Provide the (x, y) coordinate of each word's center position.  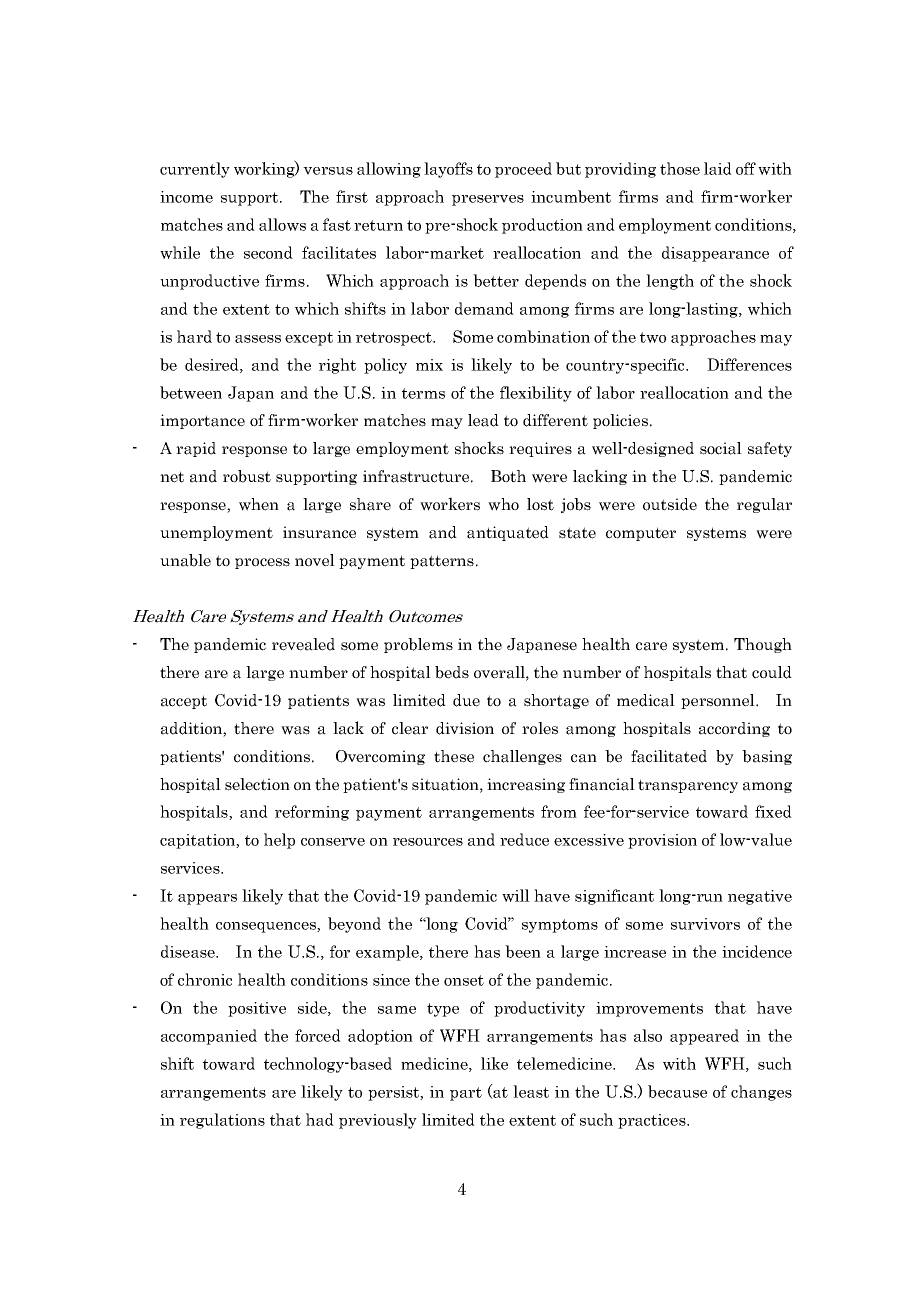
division (465, 728)
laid (718, 168)
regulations (222, 1121)
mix (429, 365)
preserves (488, 200)
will (516, 895)
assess (258, 339)
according (734, 729)
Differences (749, 364)
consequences (267, 927)
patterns (442, 562)
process (262, 563)
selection (257, 784)
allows (282, 224)
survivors (705, 924)
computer (641, 534)
